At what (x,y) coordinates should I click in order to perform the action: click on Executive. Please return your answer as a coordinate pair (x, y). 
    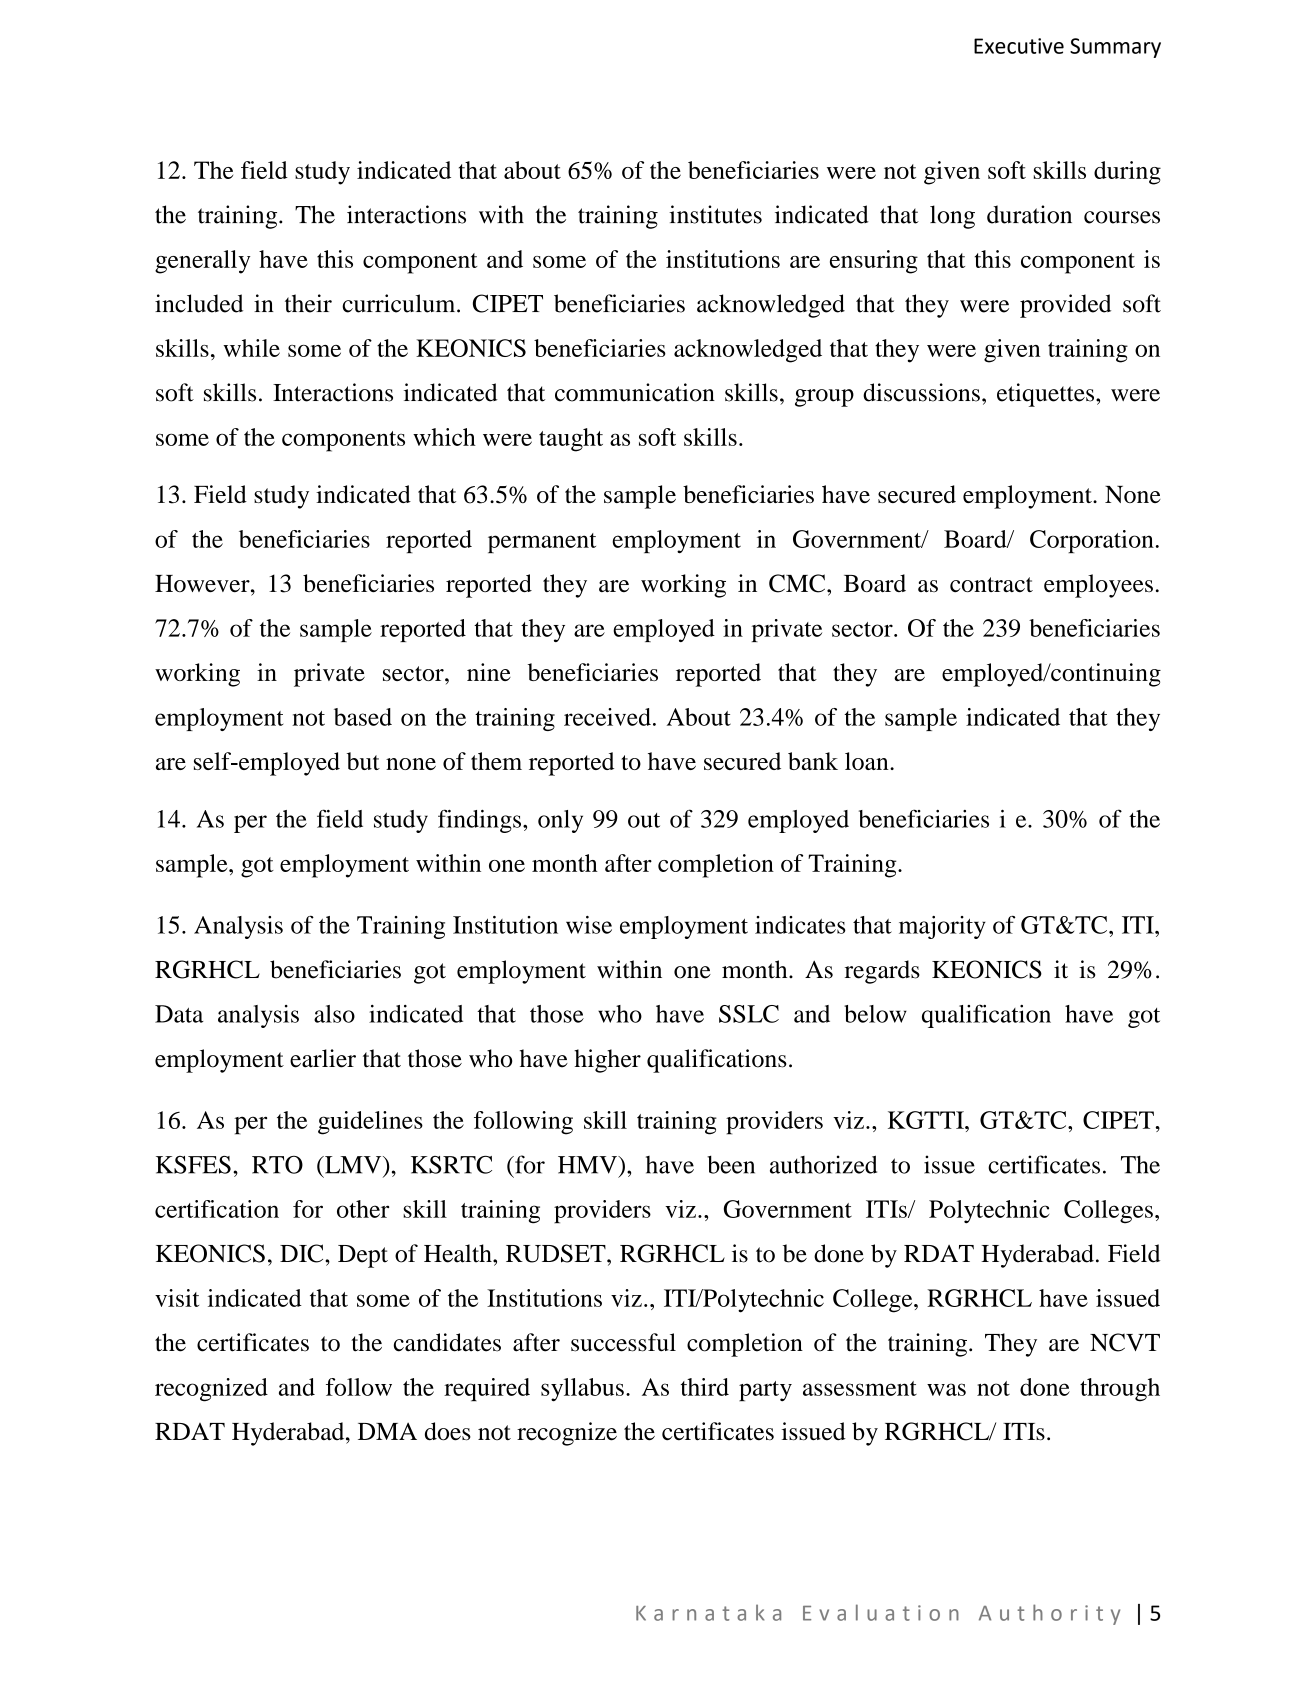
    Looking at the image, I should click on (1019, 46).
